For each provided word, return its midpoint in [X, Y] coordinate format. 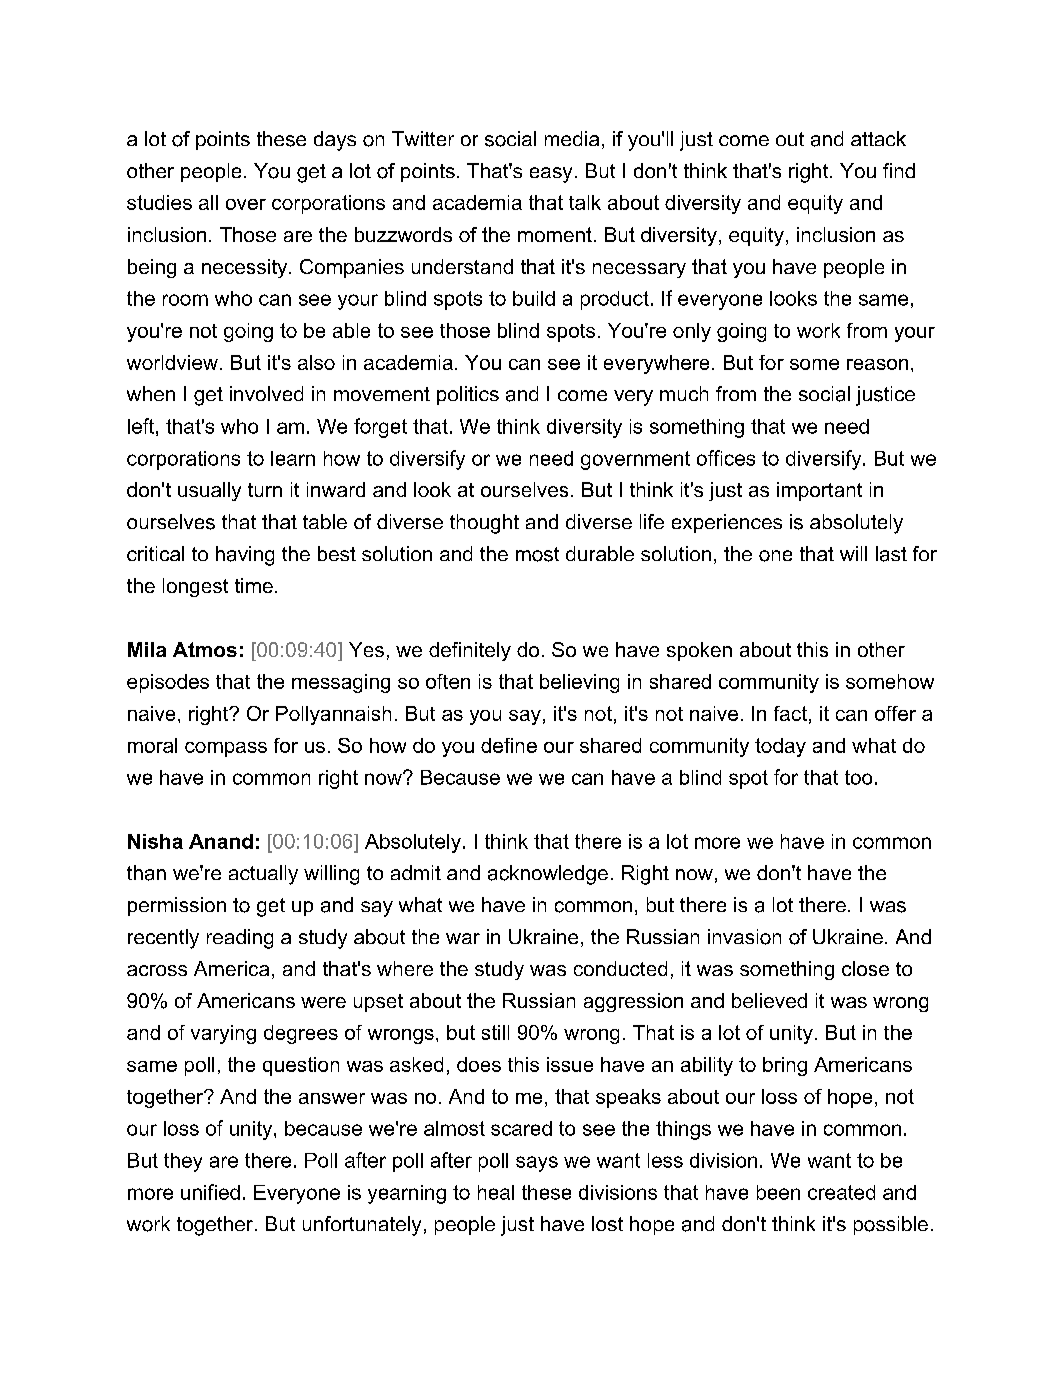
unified [210, 1192]
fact [790, 713]
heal [496, 1192]
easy [551, 175]
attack [878, 138]
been [778, 1192]
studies [159, 202]
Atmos [205, 649]
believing [579, 683]
